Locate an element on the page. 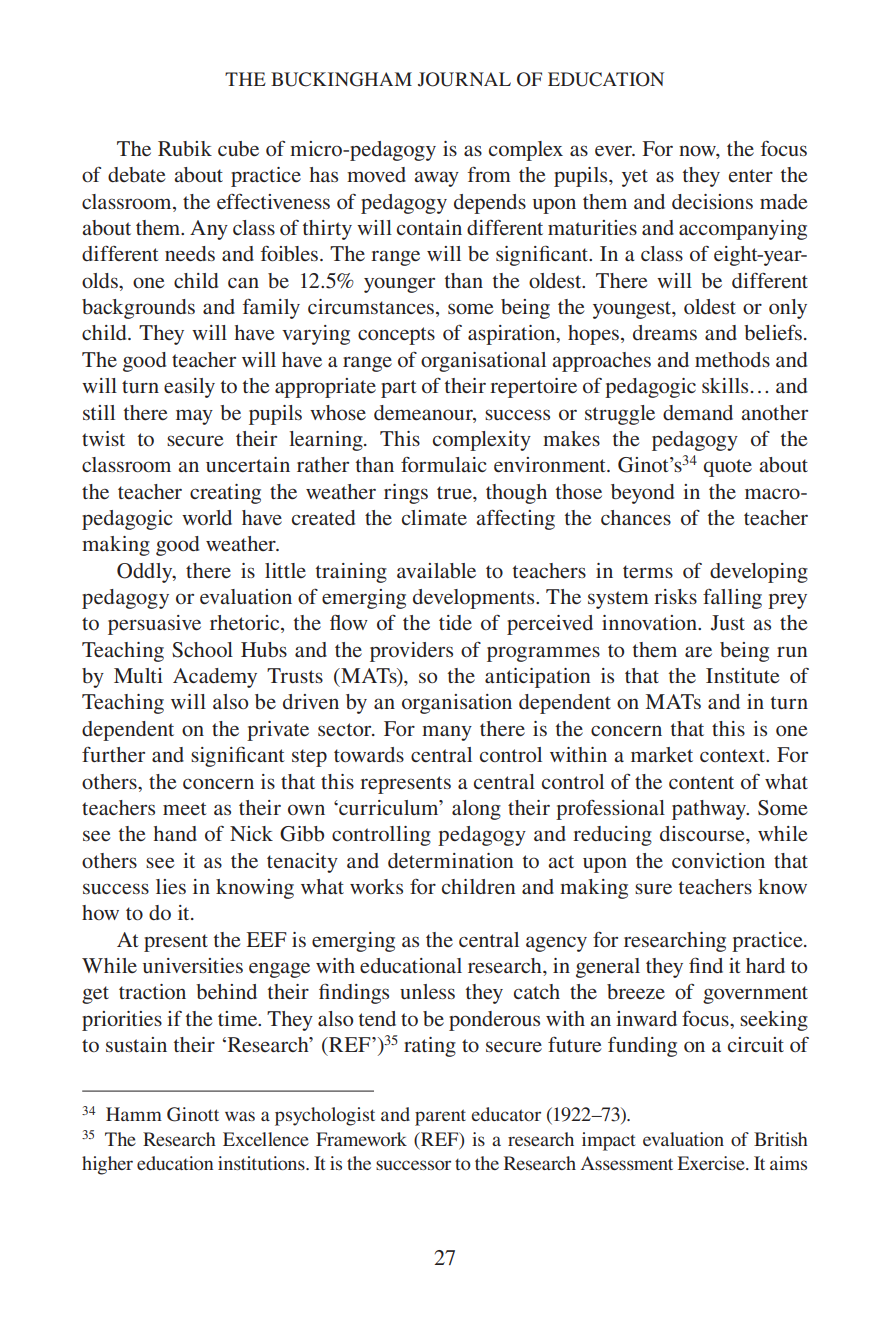 This page has width=896, height=1341. Rubik is located at coordinates (185, 148).
